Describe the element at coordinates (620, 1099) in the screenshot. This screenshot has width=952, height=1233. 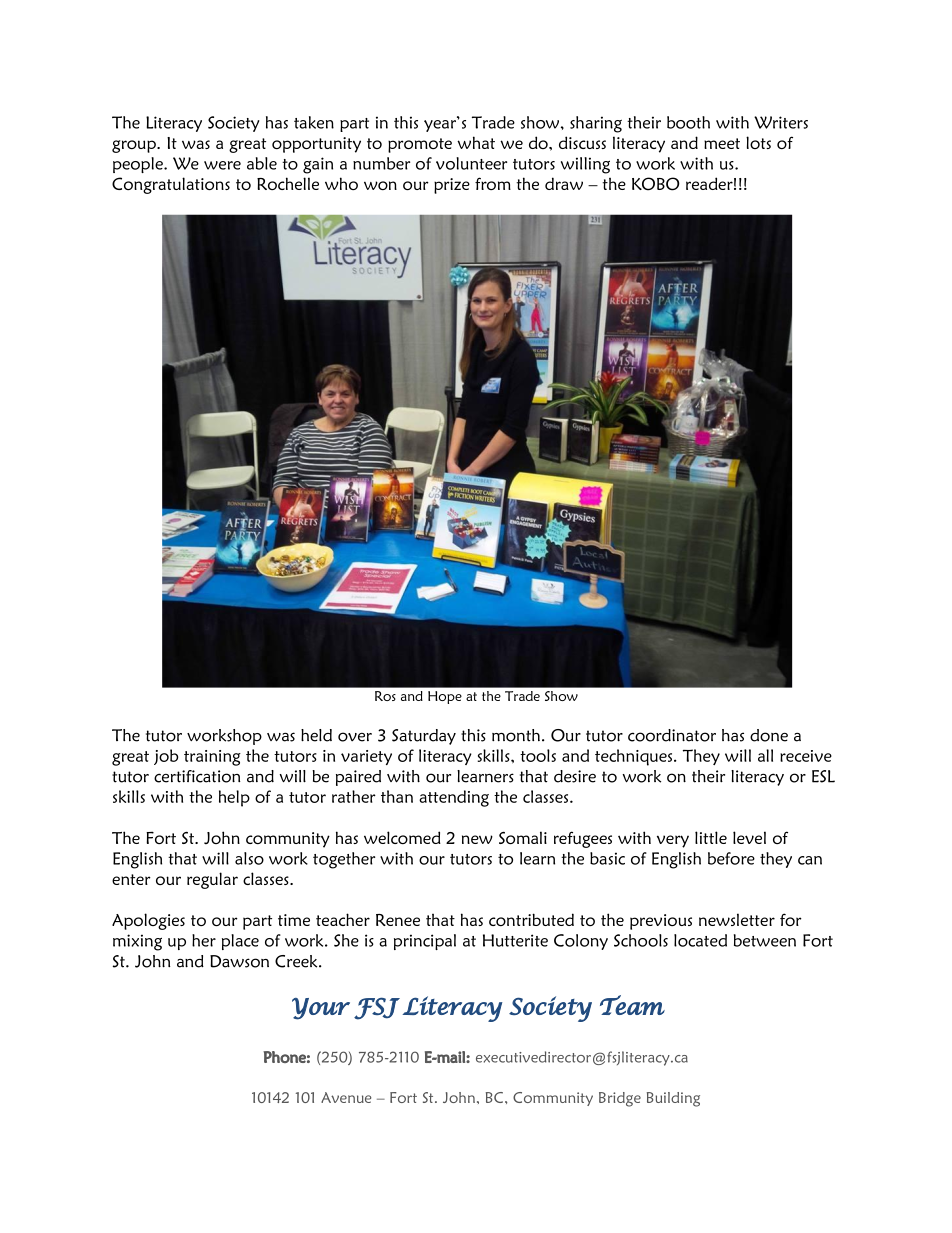
I see `Bridge` at that location.
